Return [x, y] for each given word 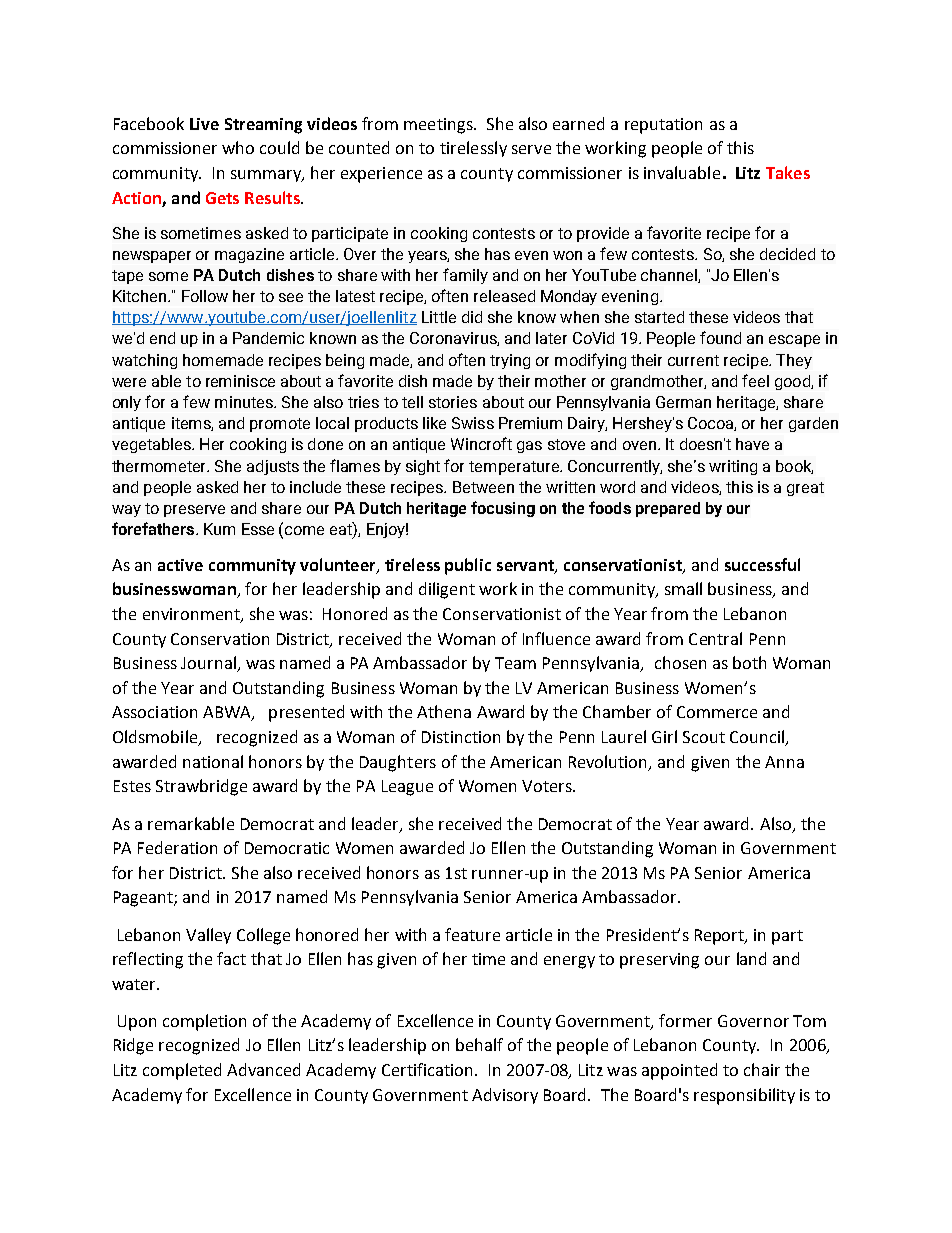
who [238, 147]
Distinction [461, 737]
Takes [788, 172]
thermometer [160, 466]
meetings [439, 126]
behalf [479, 1044]
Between [483, 487]
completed [182, 1071]
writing [733, 467]
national [213, 761]
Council [758, 738]
